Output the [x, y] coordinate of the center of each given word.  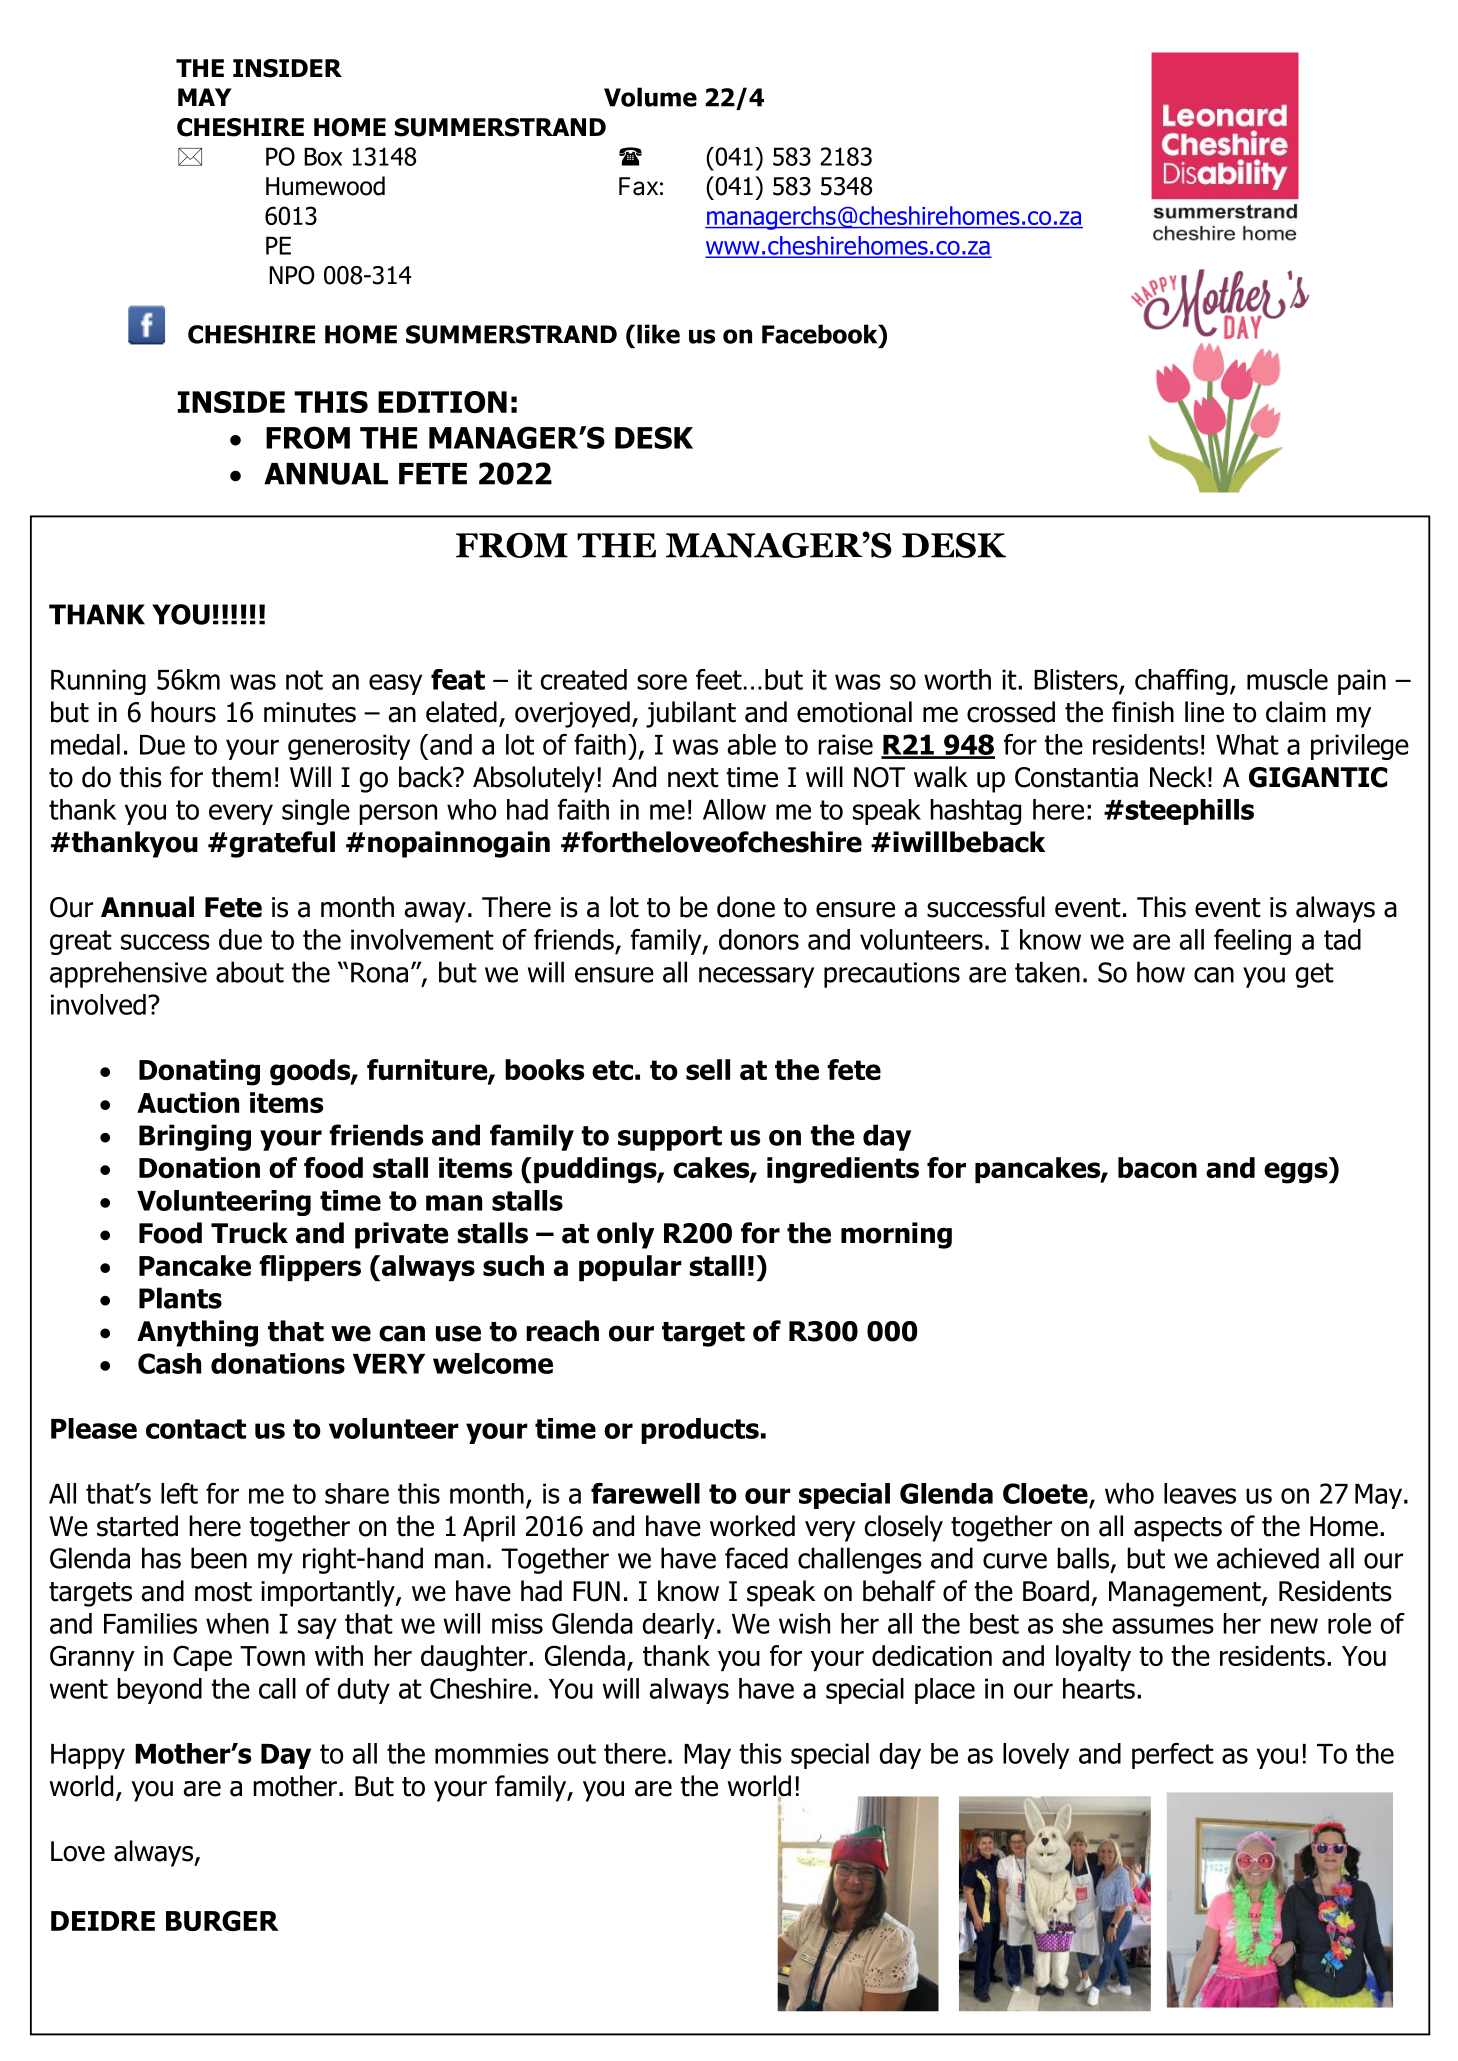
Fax [638, 186]
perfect [1173, 1756]
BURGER [222, 1920]
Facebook [821, 334]
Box [323, 156]
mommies [492, 1753]
